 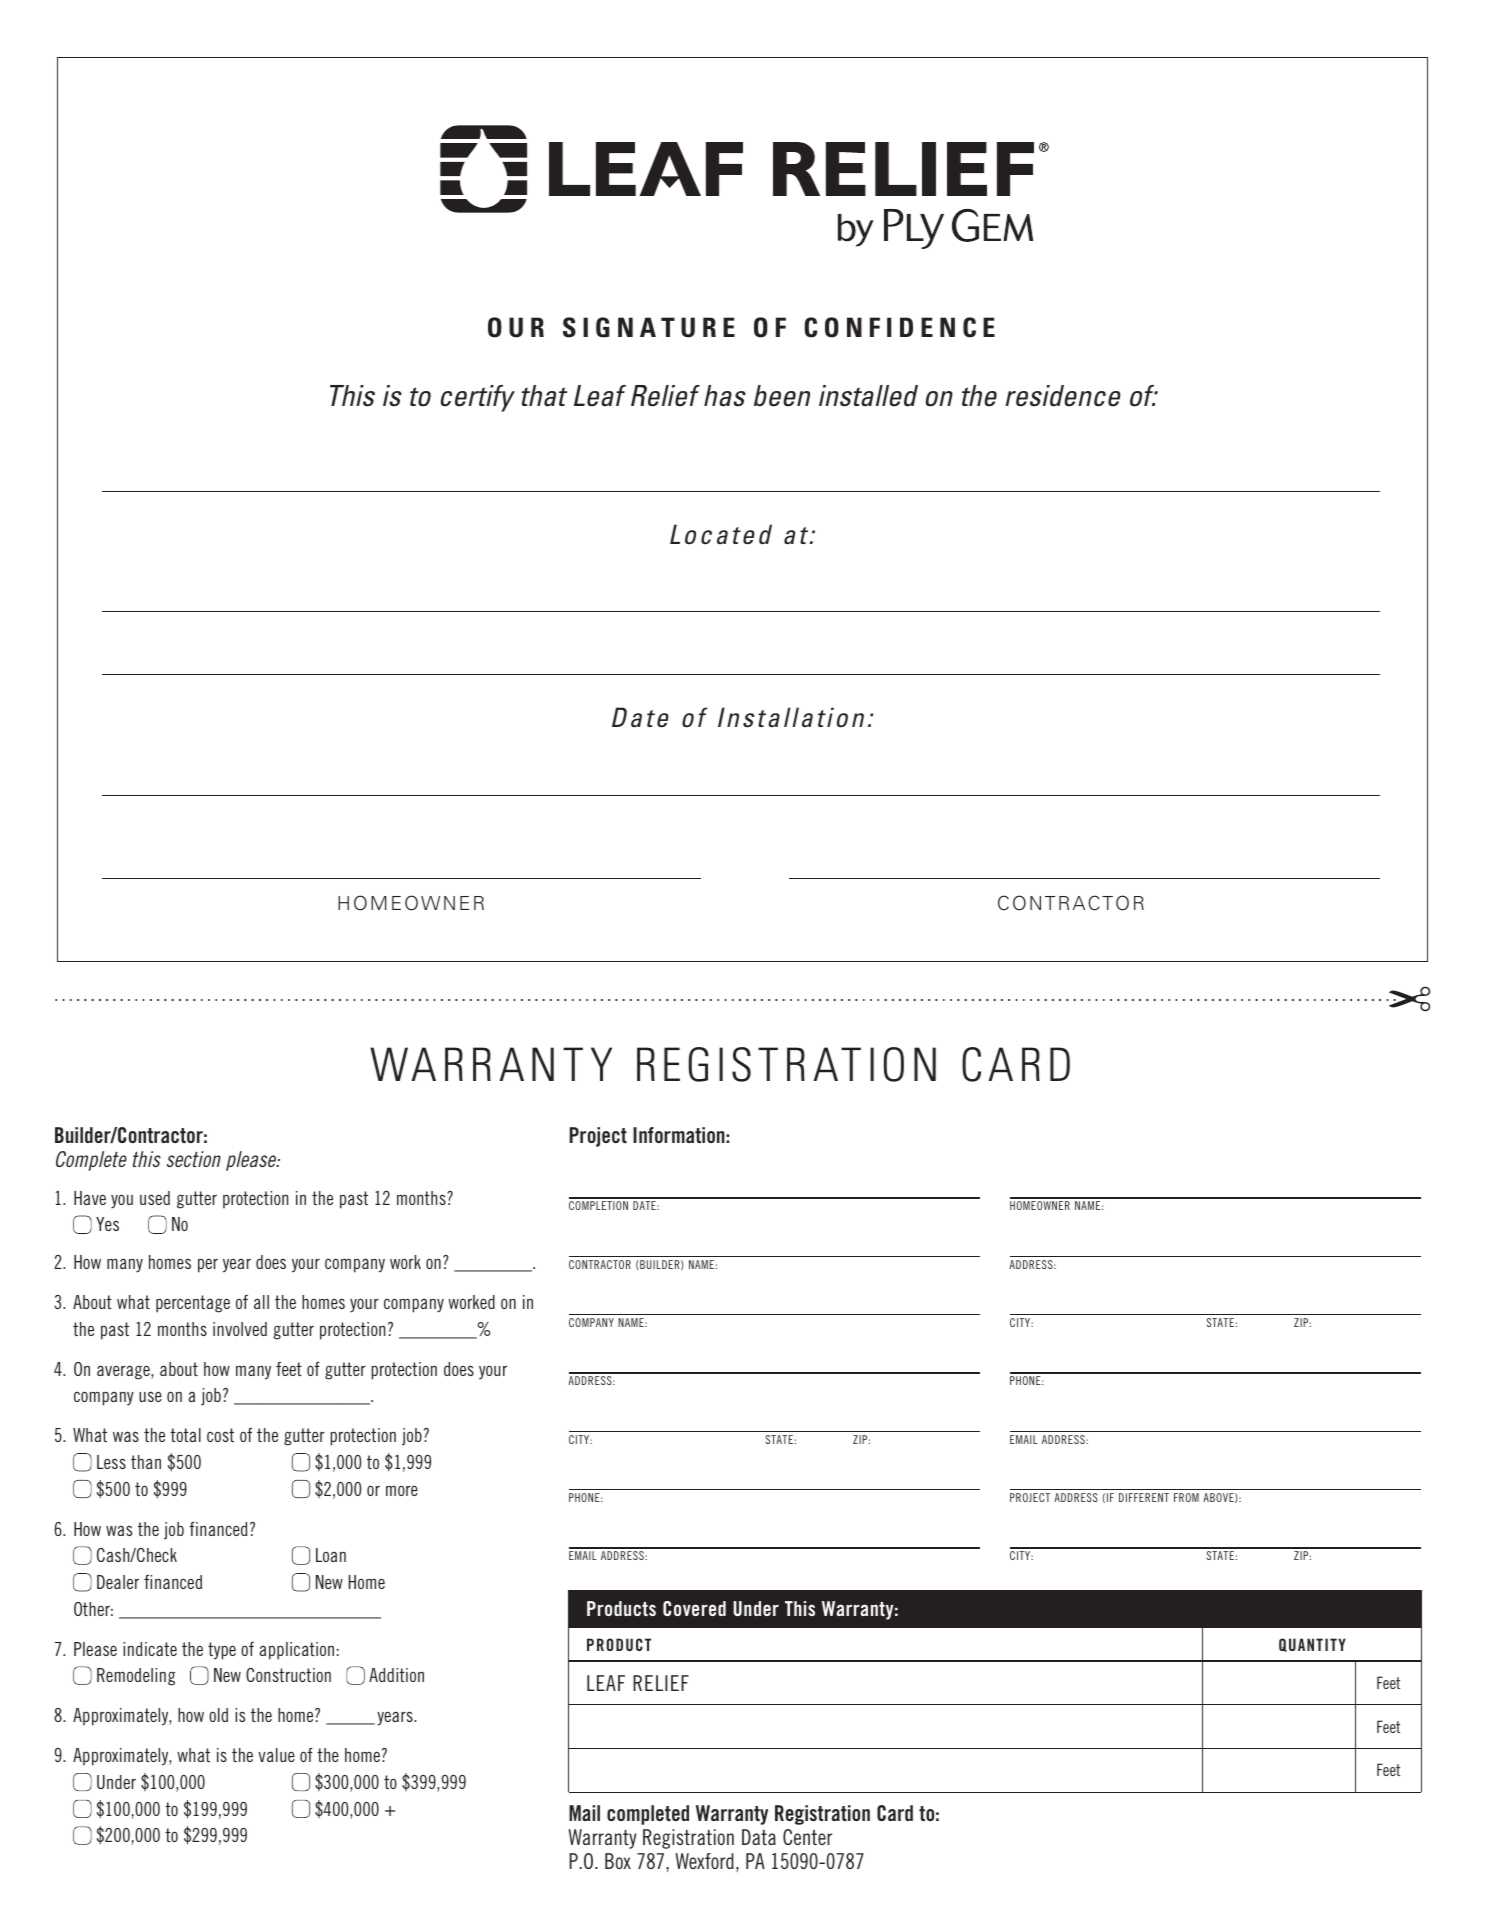 What do you see at coordinates (1186, 1497) in the page?
I see `FROM` at bounding box center [1186, 1497].
